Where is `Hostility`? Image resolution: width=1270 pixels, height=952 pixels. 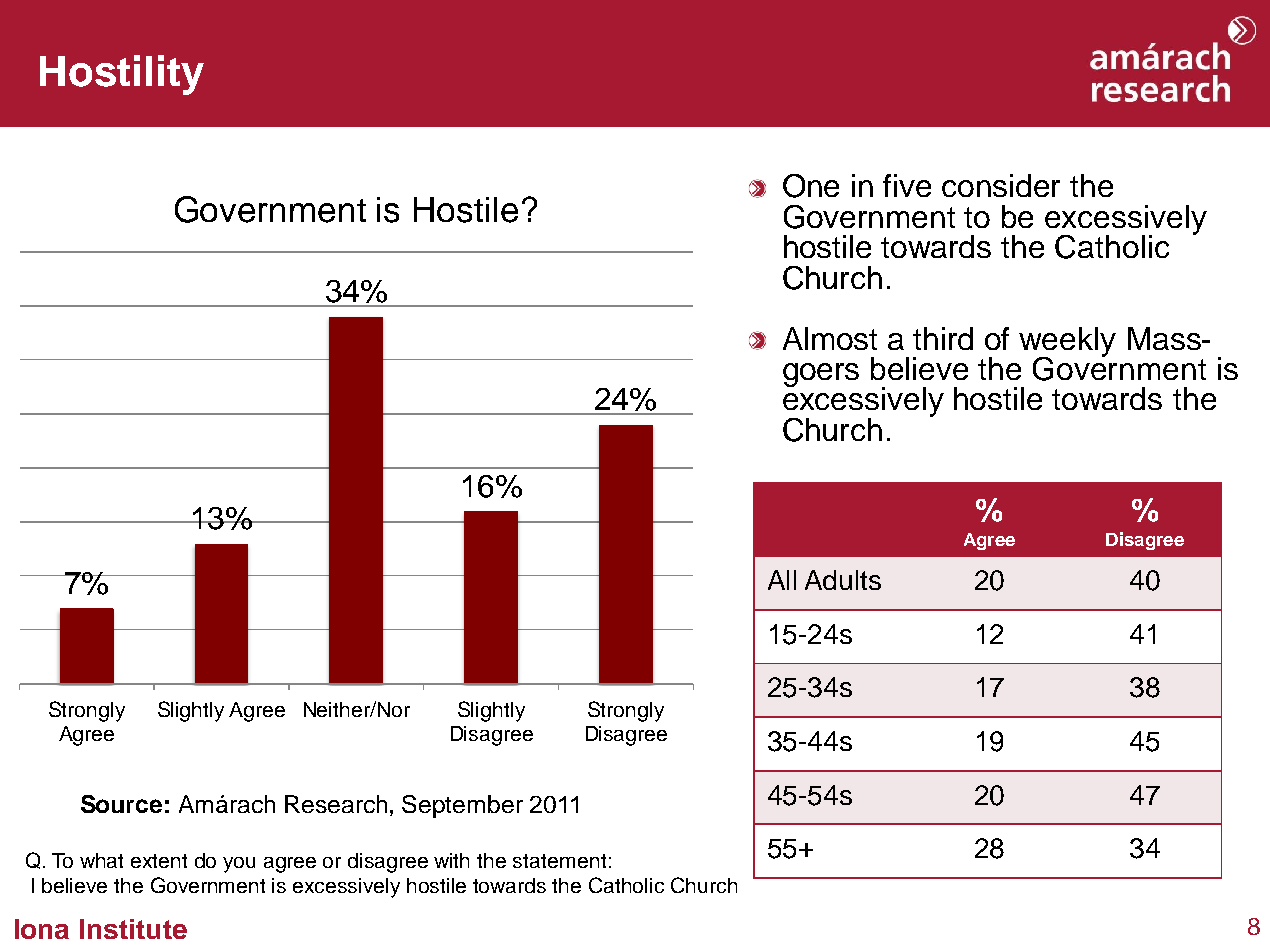
Hostility is located at coordinates (122, 75).
